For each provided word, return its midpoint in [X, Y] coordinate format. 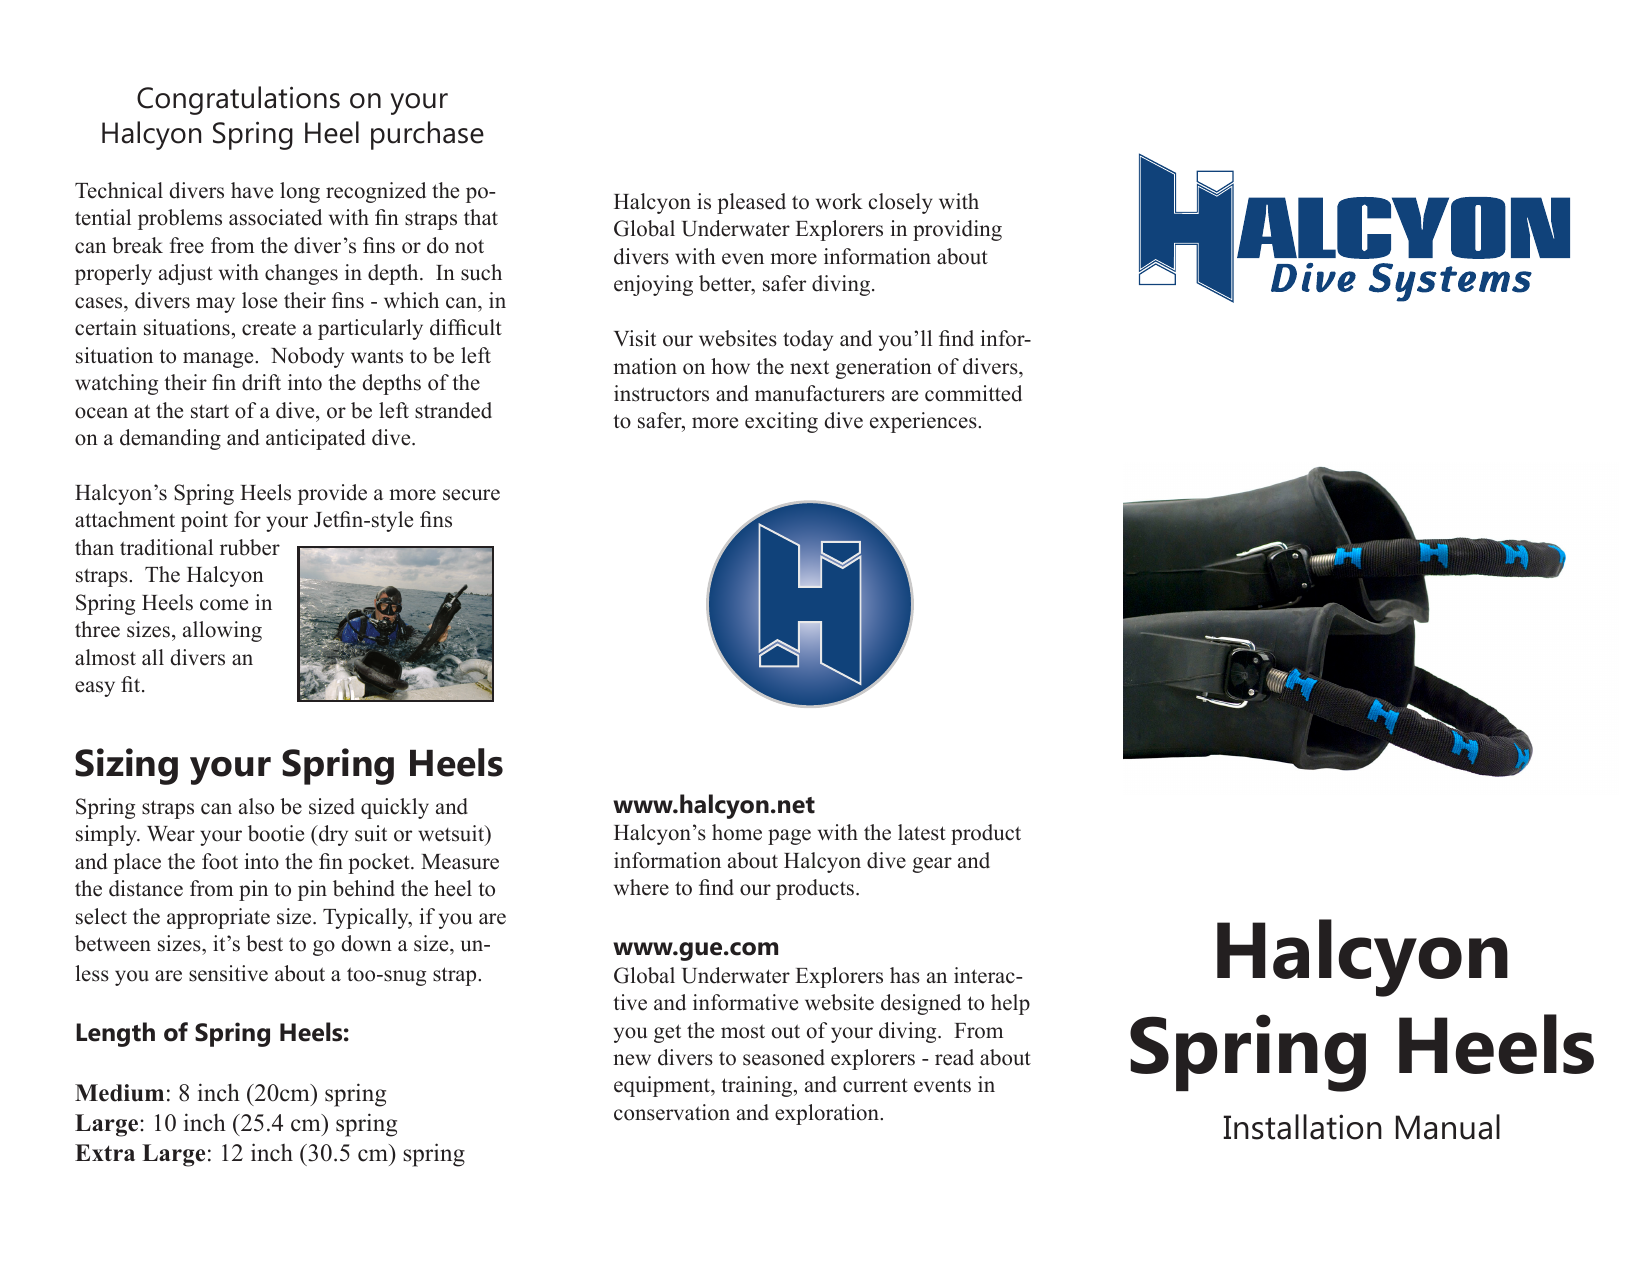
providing [957, 230]
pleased [751, 203]
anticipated [315, 439]
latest [922, 832]
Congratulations [238, 100]
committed [973, 393]
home [737, 832]
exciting [781, 422]
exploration [828, 1114]
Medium [119, 1093]
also [256, 806]
